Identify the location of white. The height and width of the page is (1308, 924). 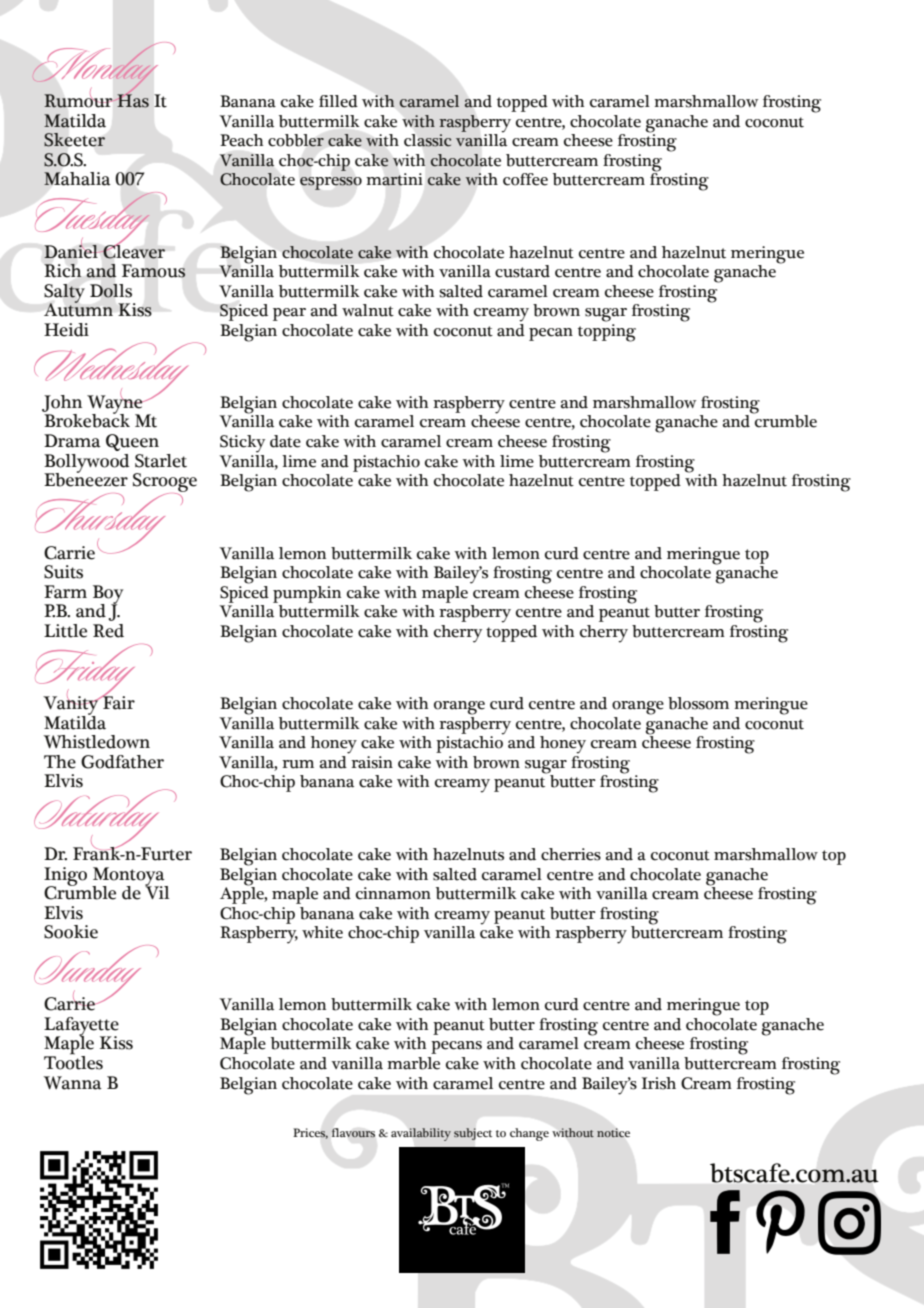
(322, 932).
